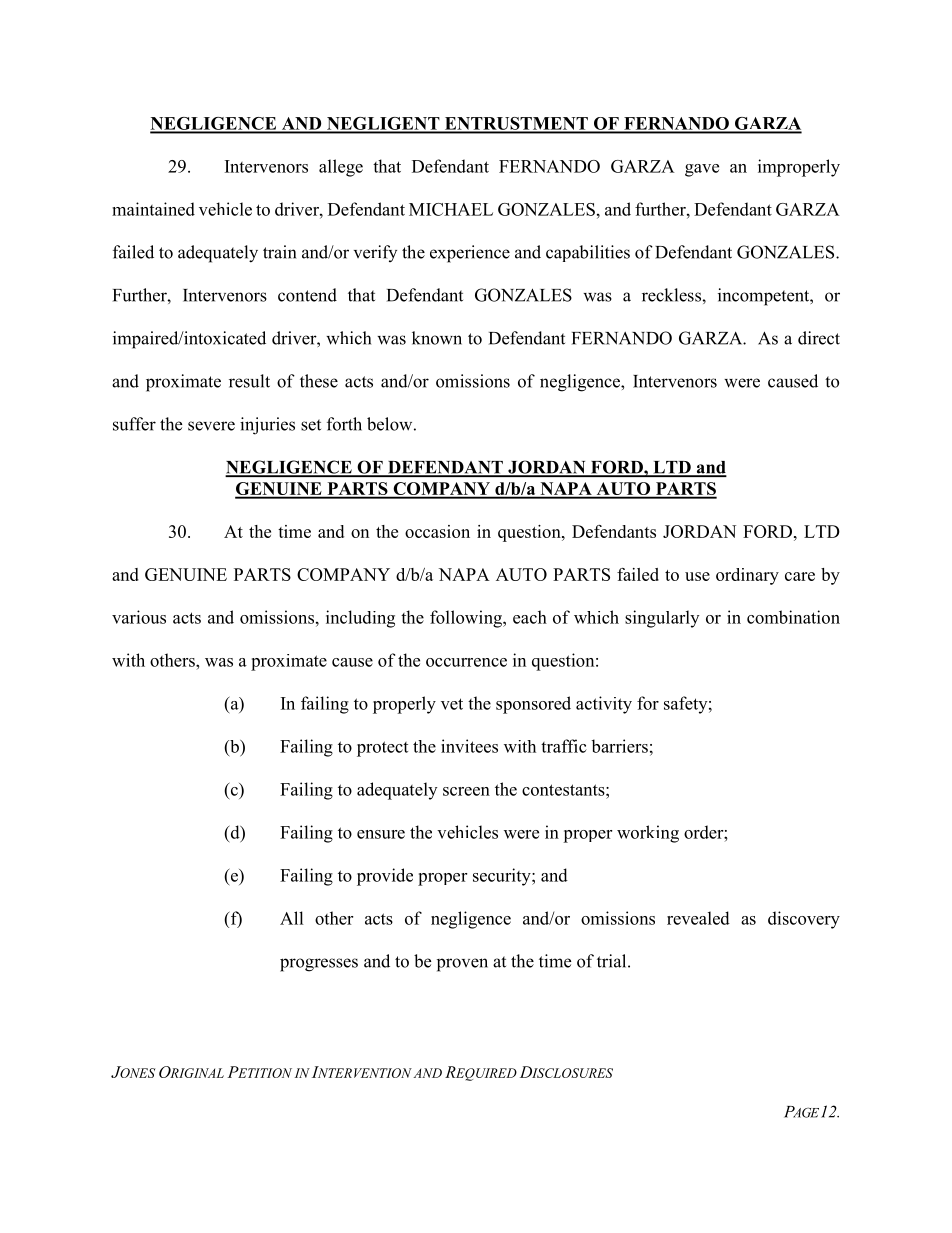  What do you see at coordinates (319, 965) in the document?
I see `progresses` at bounding box center [319, 965].
